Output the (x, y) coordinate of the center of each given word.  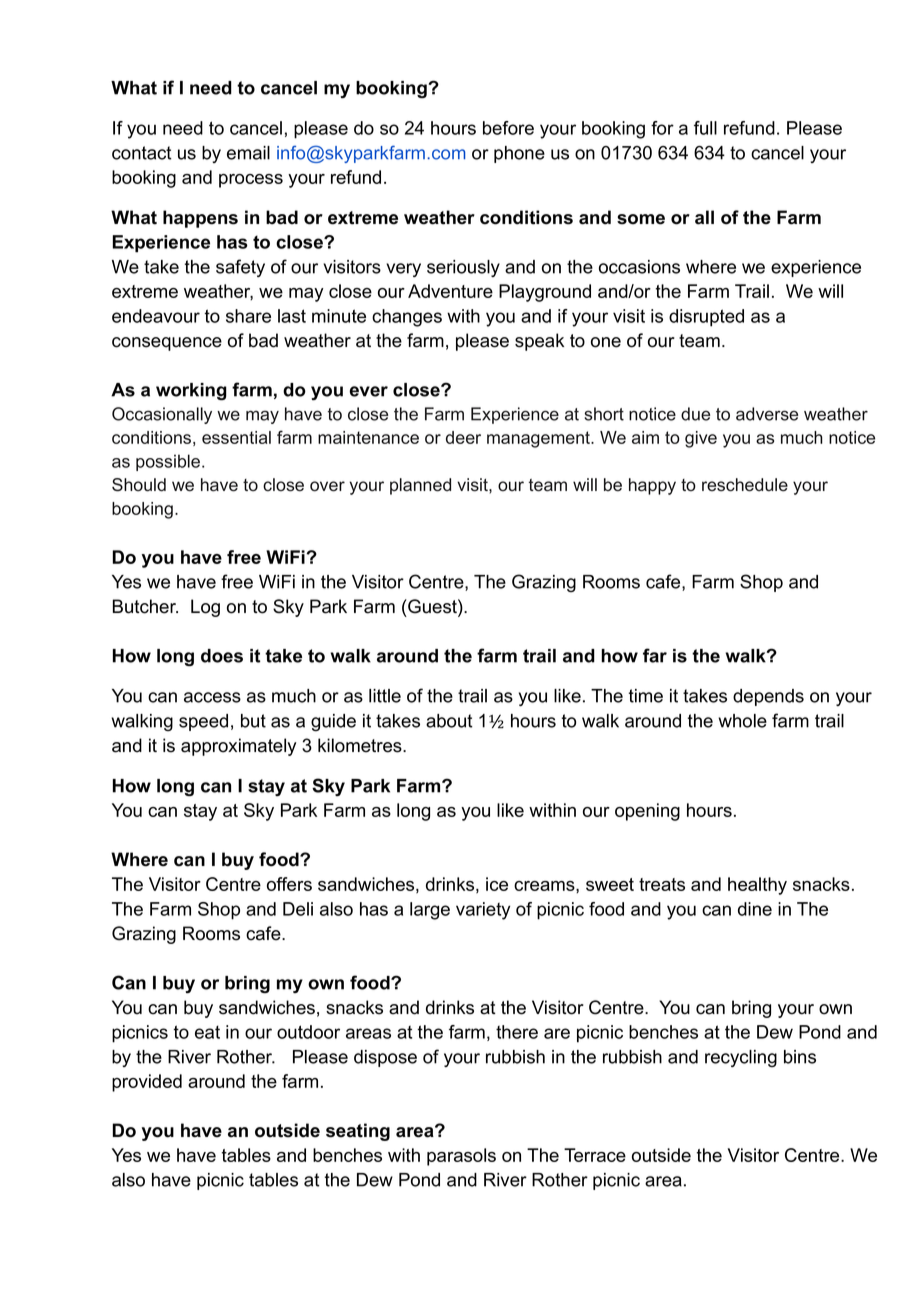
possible (169, 462)
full (705, 128)
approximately (238, 747)
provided (147, 1083)
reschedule (745, 485)
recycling (741, 1058)
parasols (461, 1157)
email (248, 153)
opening (647, 812)
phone (519, 154)
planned (420, 486)
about (449, 721)
